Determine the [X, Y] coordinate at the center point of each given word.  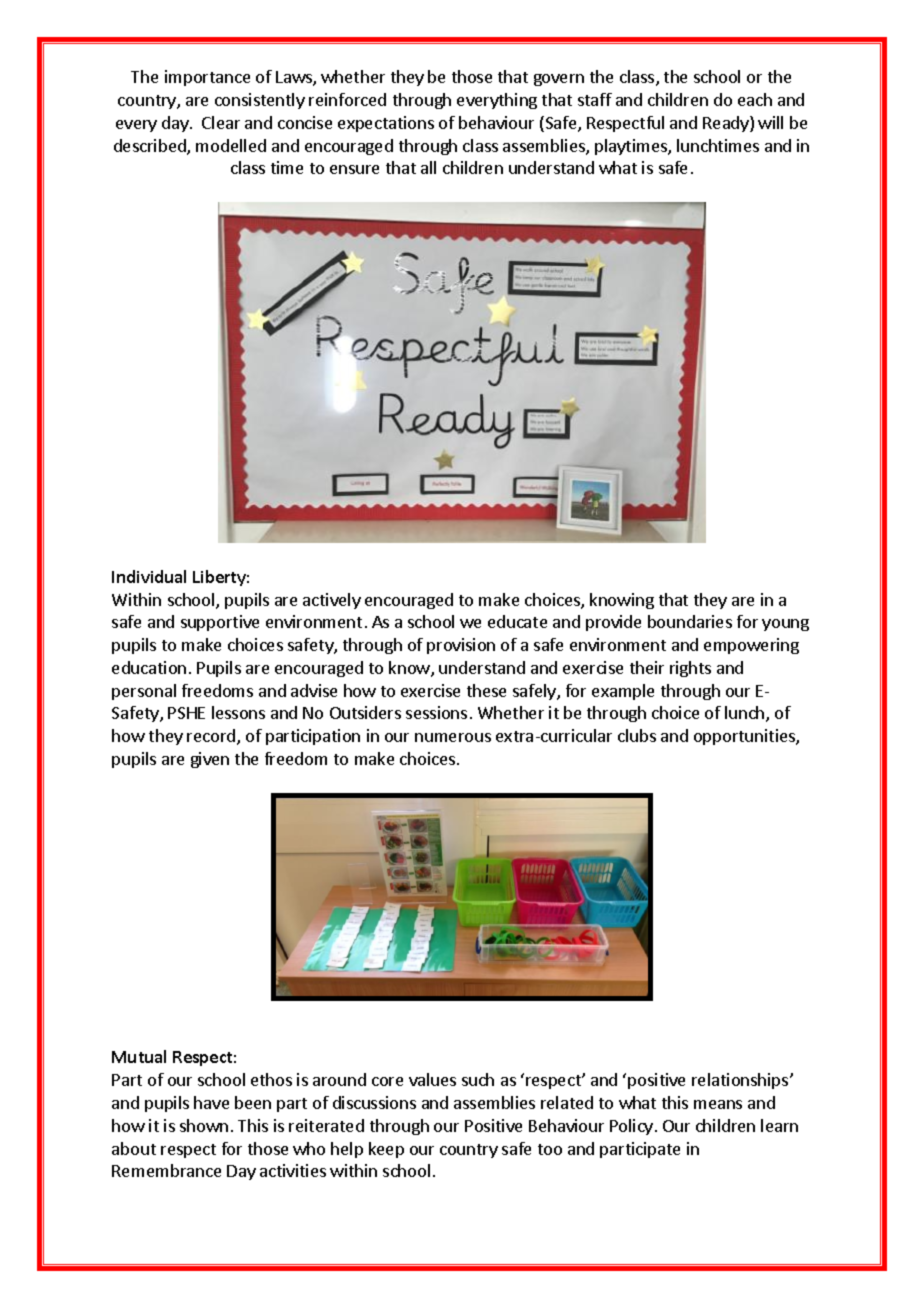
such [478, 1079]
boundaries [690, 621]
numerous [453, 737]
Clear [221, 122]
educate [517, 621]
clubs [637, 735]
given [210, 760]
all [428, 167]
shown [204, 1125]
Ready [727, 124]
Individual [149, 576]
